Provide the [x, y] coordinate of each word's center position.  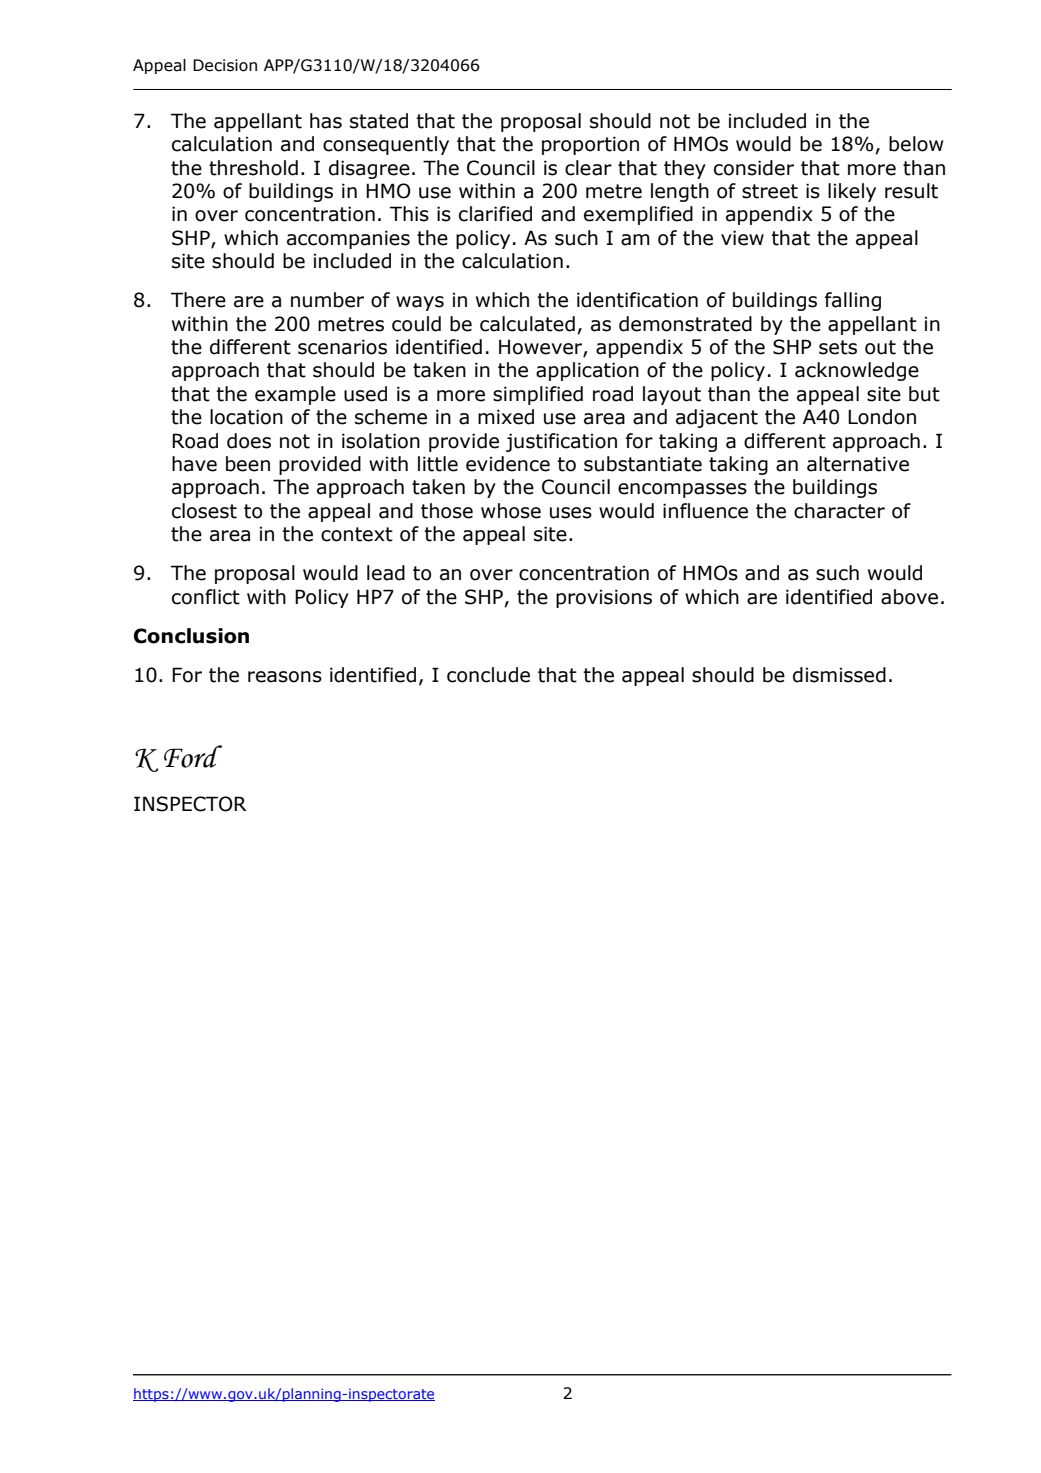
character [839, 511]
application [587, 371]
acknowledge [857, 371]
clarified [495, 214]
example [295, 395]
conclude [488, 675]
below [916, 144]
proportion [590, 145]
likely [852, 192]
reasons [285, 677]
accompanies [348, 239]
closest [204, 511]
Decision [225, 65]
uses [571, 513]
